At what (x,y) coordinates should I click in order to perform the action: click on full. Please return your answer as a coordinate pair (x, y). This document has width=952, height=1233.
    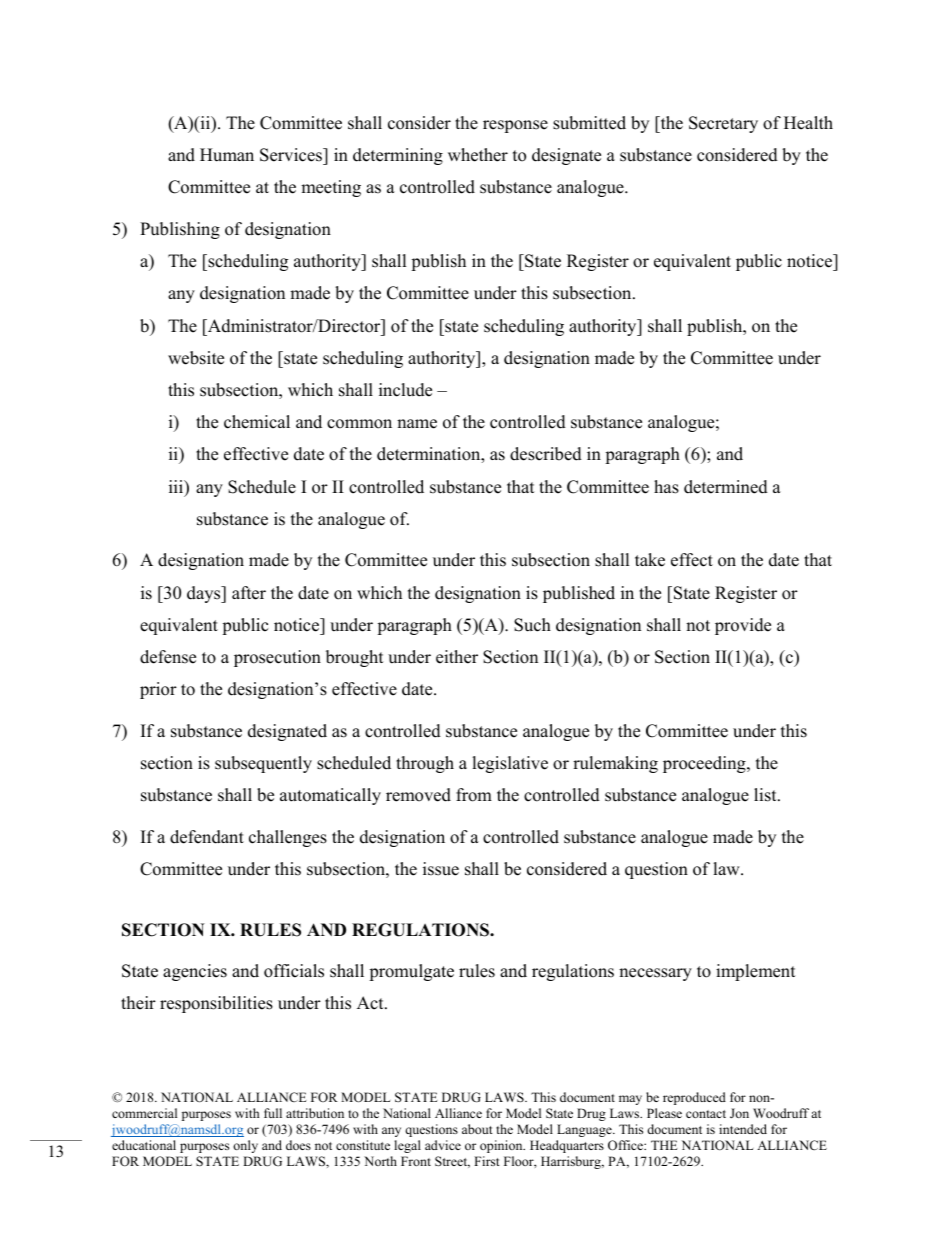
    Looking at the image, I should click on (273, 1113).
